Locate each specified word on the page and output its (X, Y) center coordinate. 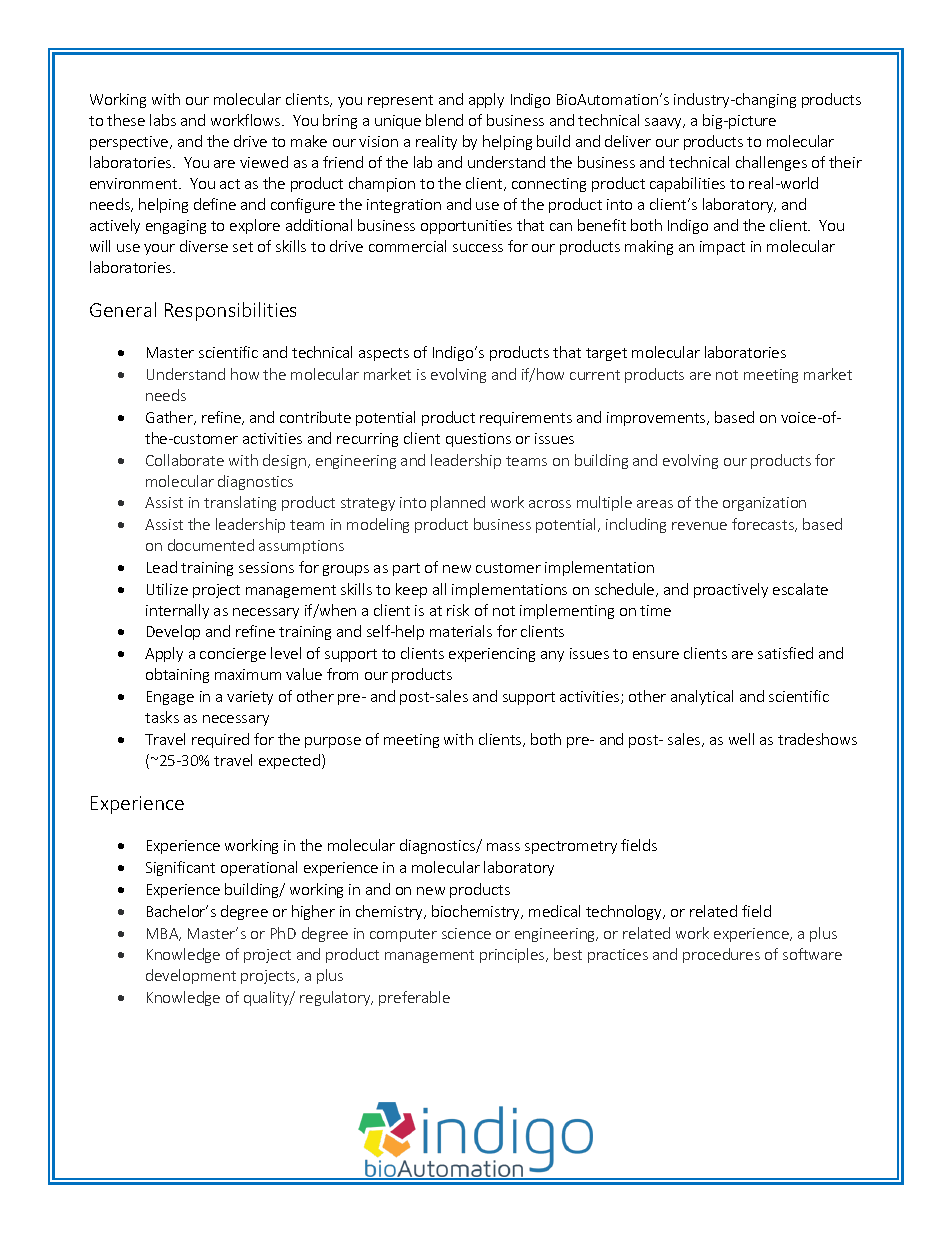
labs (163, 120)
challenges (771, 163)
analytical (702, 697)
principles (513, 955)
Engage (170, 698)
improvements (657, 419)
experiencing (492, 655)
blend (444, 120)
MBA (164, 934)
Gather (170, 418)
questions (478, 440)
